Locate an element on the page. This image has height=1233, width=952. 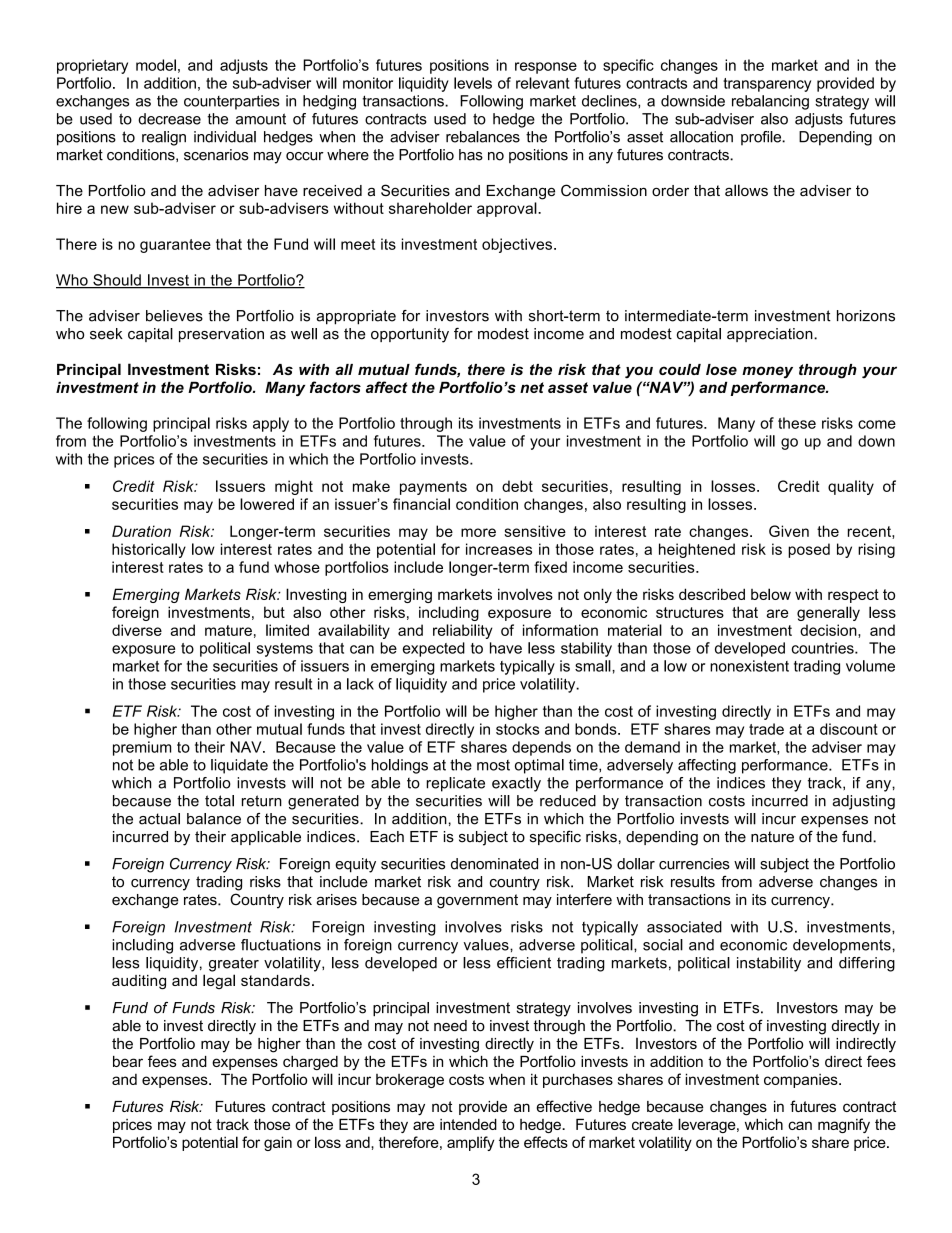
below is located at coordinates (771, 594).
